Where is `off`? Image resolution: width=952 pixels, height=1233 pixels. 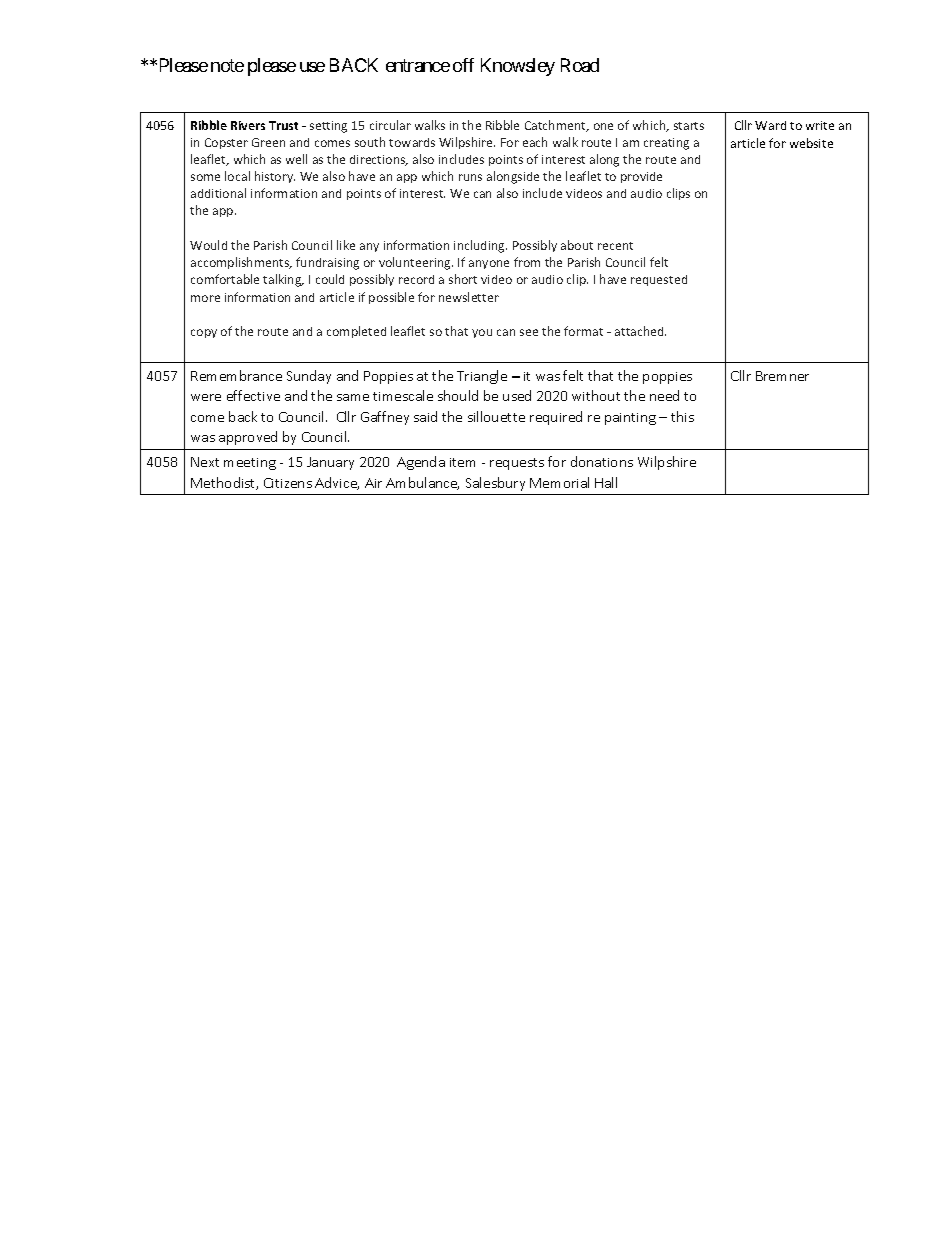 off is located at coordinates (463, 65).
